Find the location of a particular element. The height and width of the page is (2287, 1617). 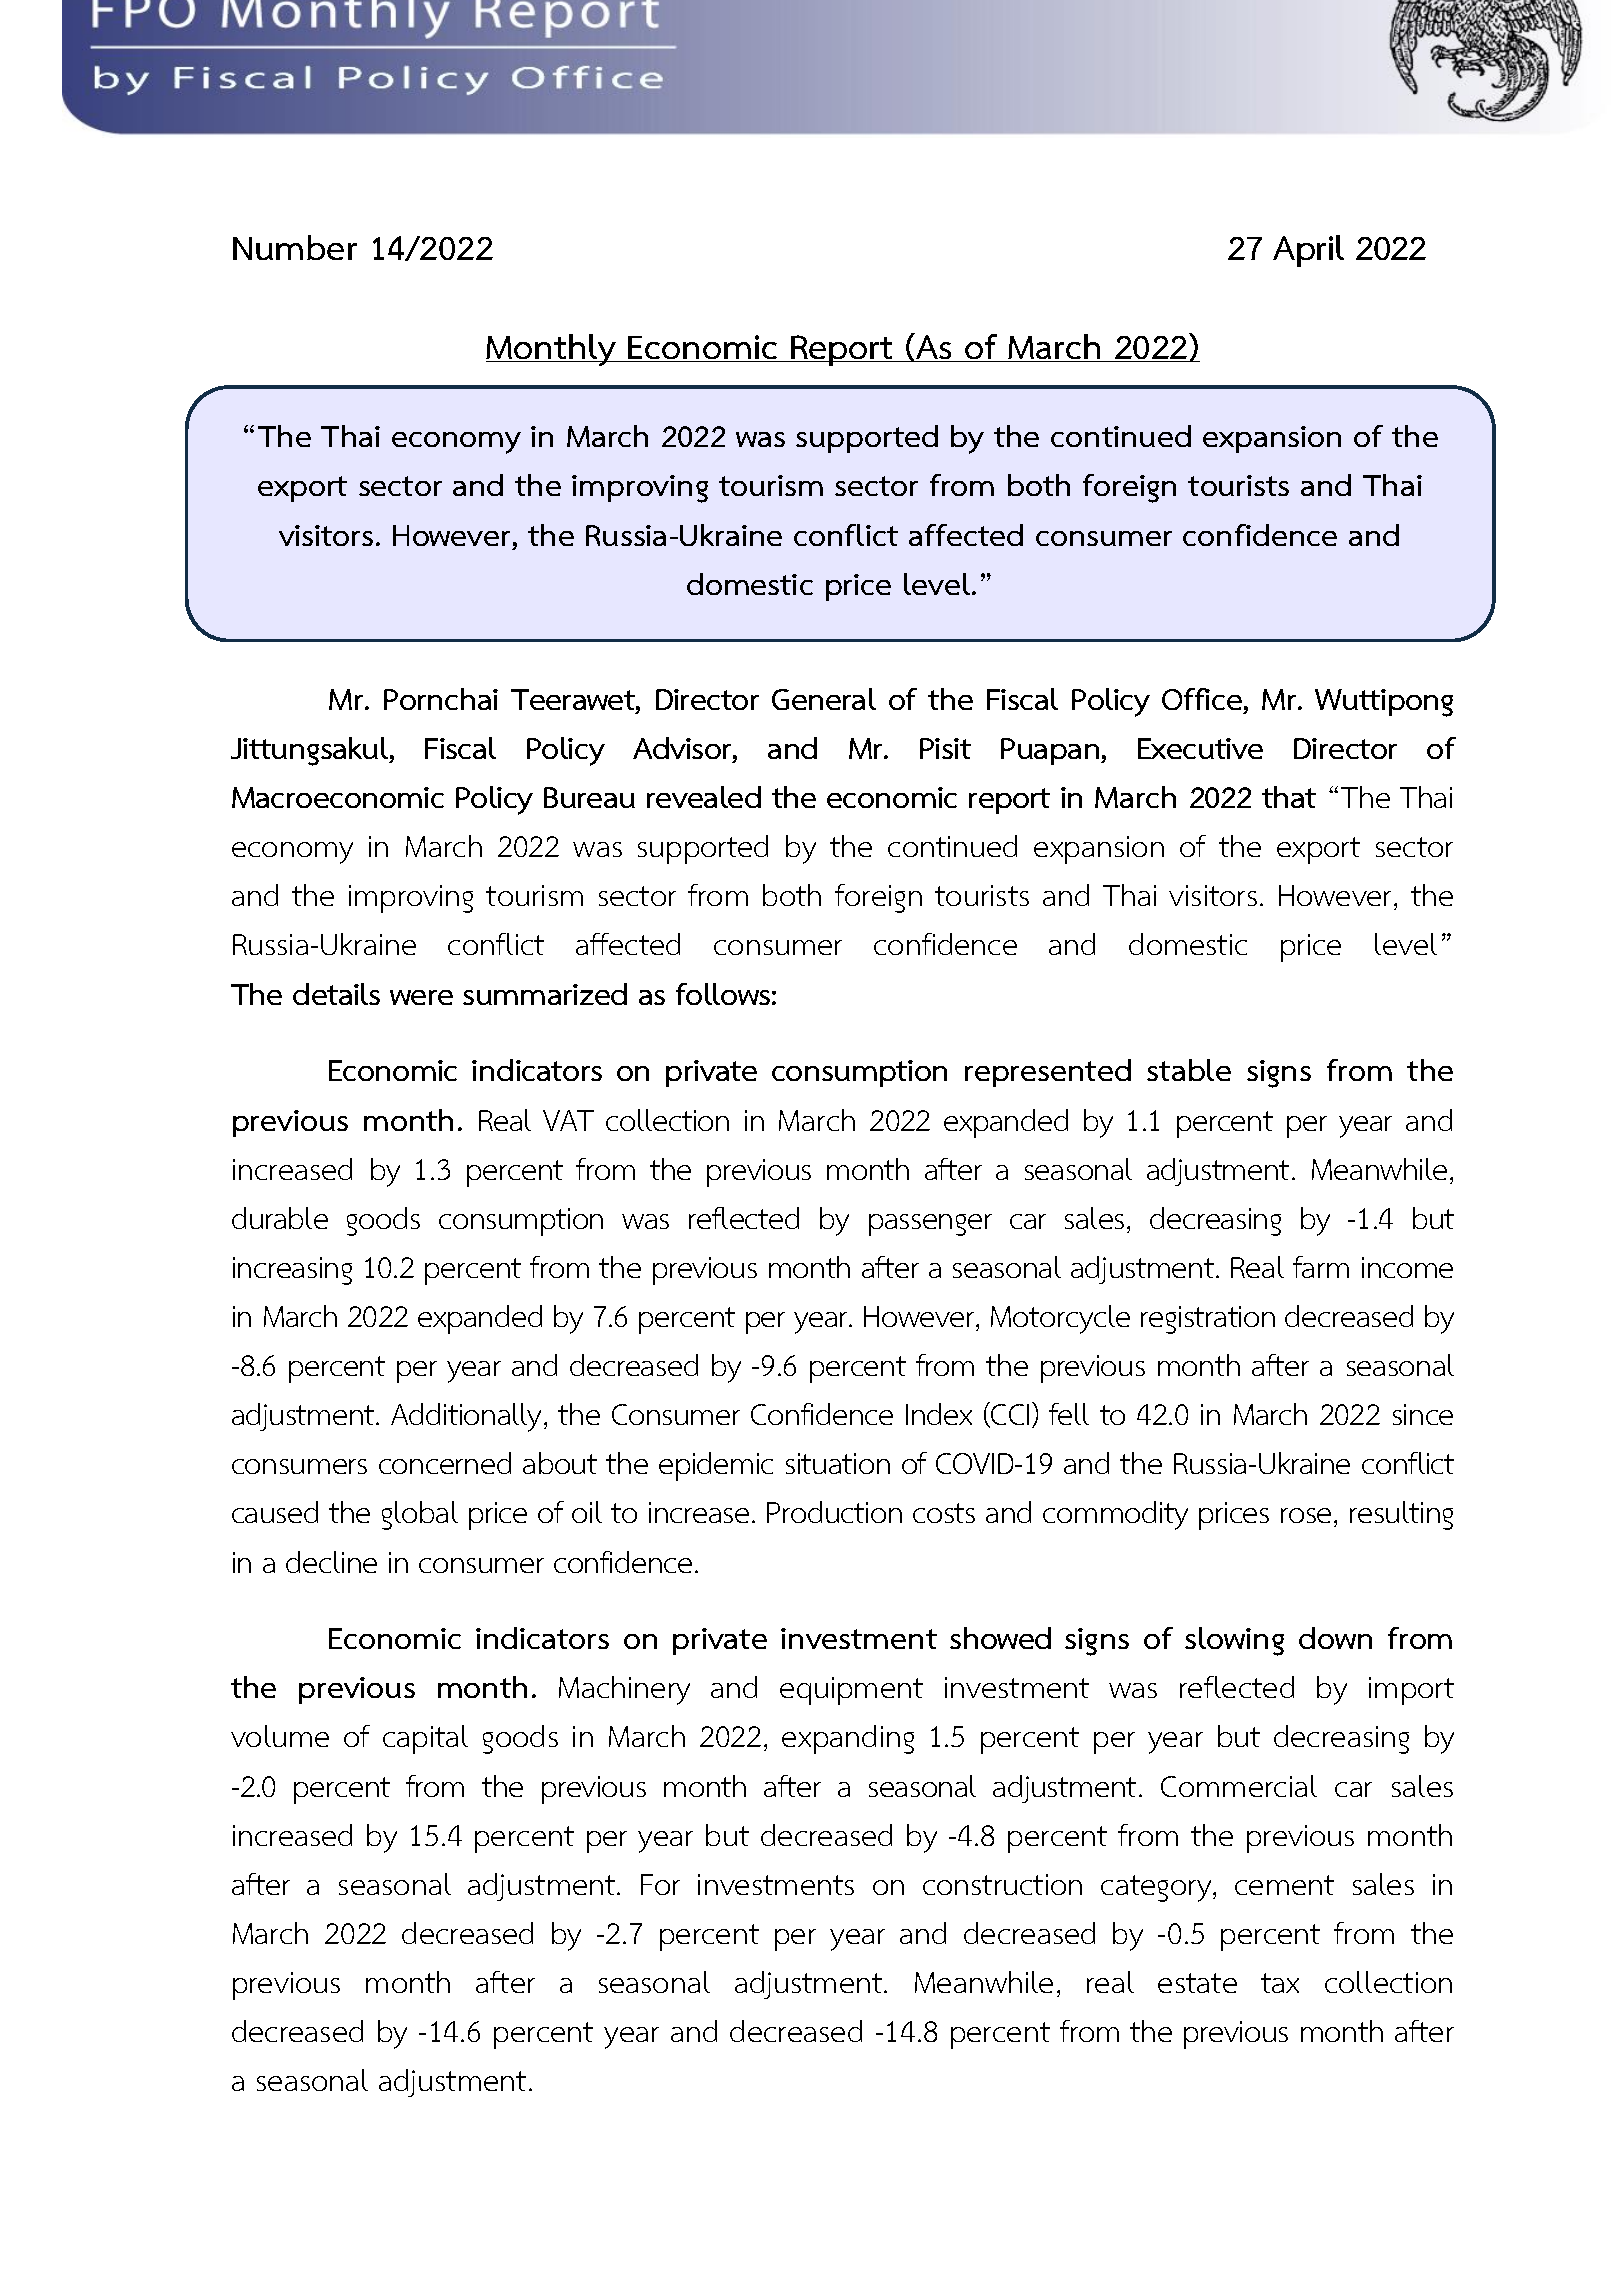

April is located at coordinates (1308, 251).
